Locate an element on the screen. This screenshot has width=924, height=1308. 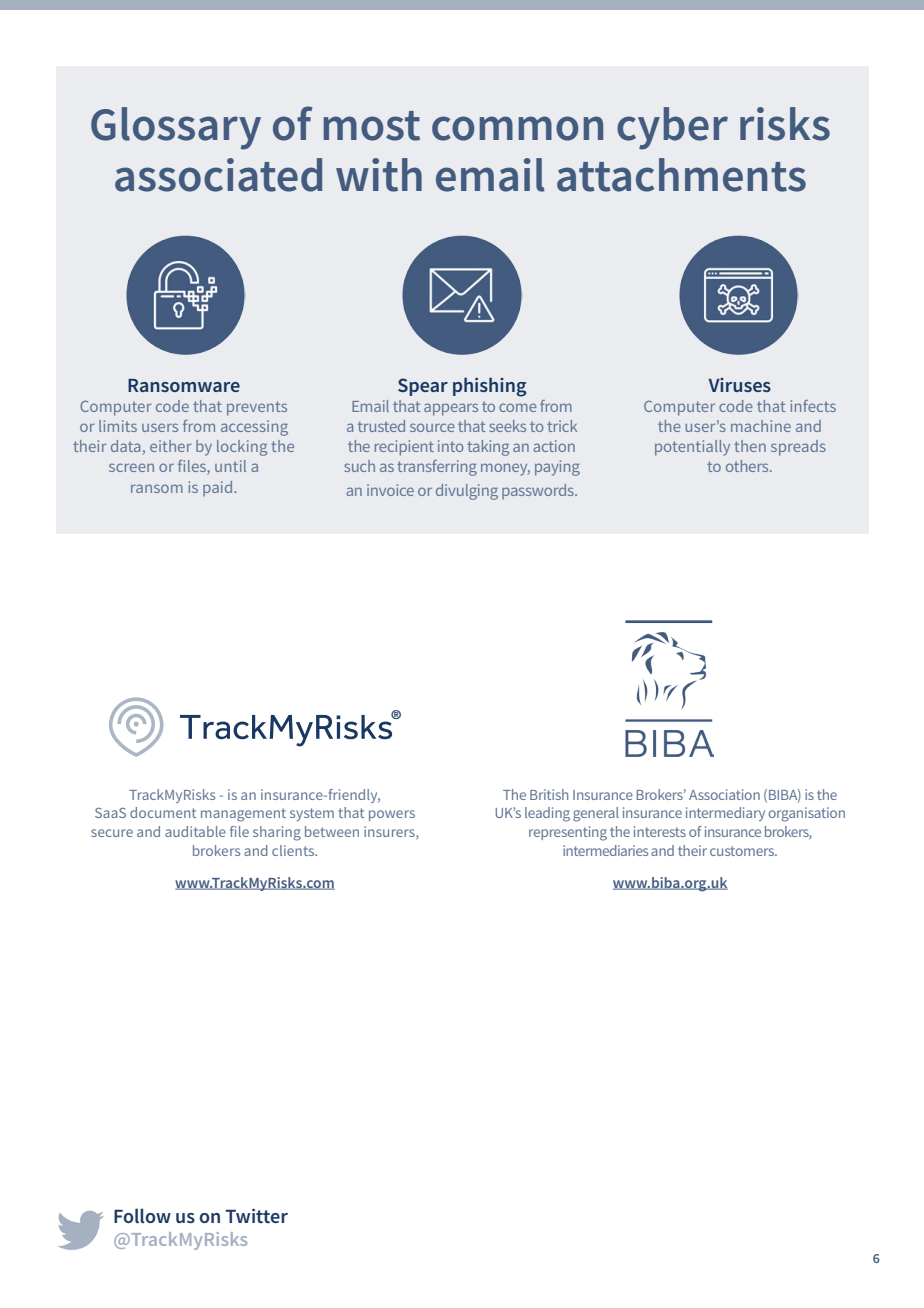
attachments is located at coordinates (681, 175).
